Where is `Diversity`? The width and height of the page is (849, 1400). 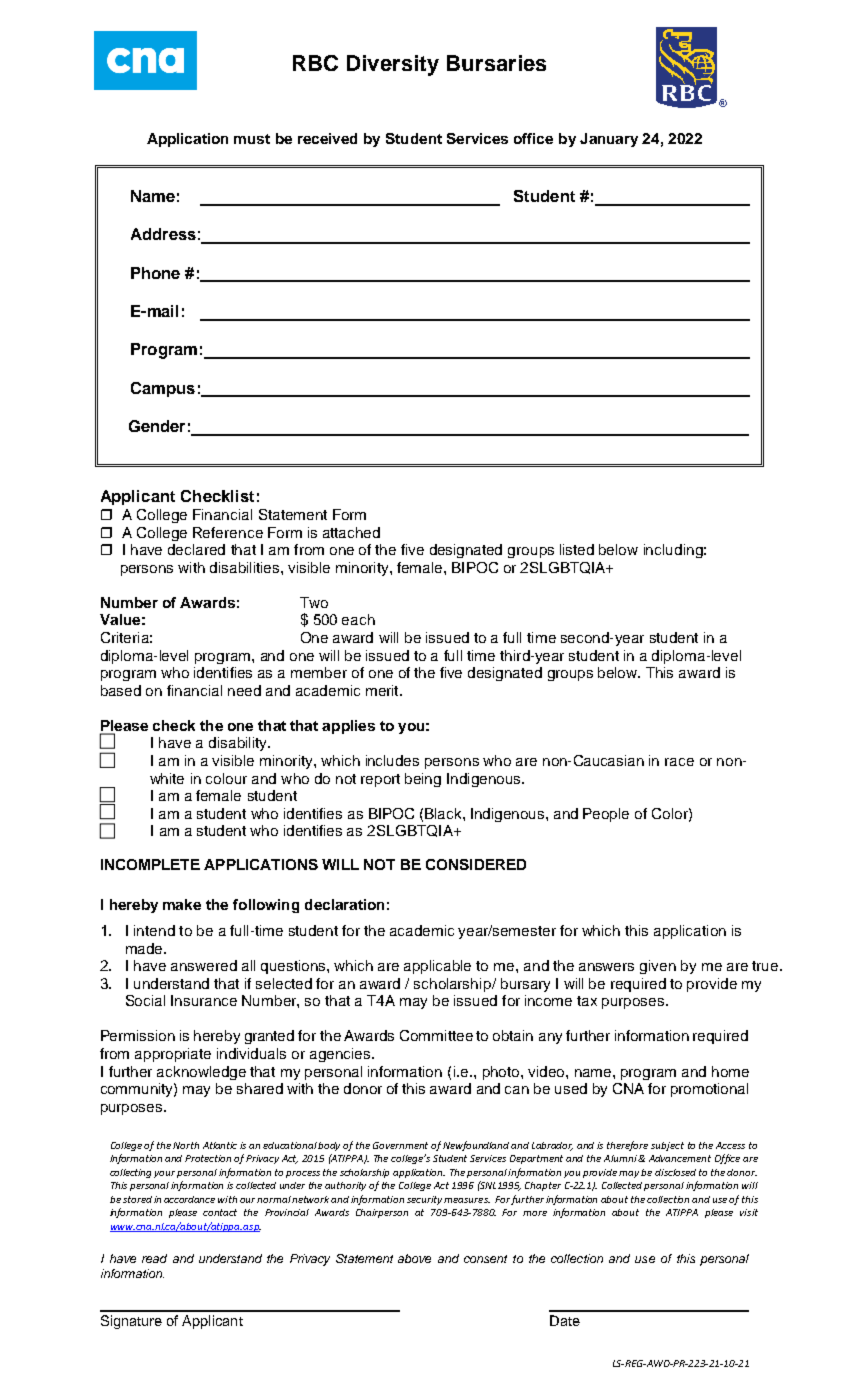 Diversity is located at coordinates (393, 65).
